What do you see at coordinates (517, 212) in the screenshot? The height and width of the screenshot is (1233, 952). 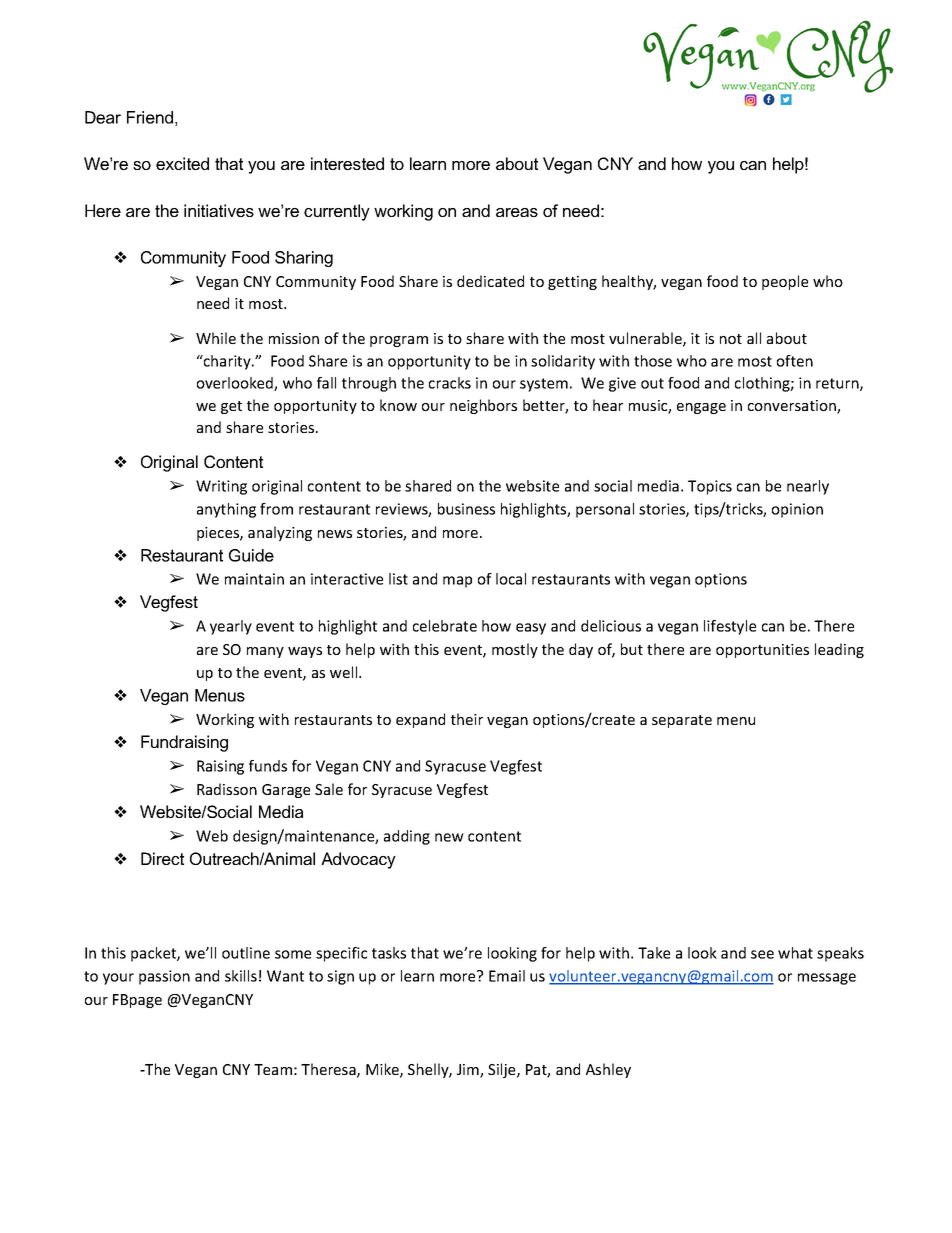 I see `areas` at bounding box center [517, 212].
